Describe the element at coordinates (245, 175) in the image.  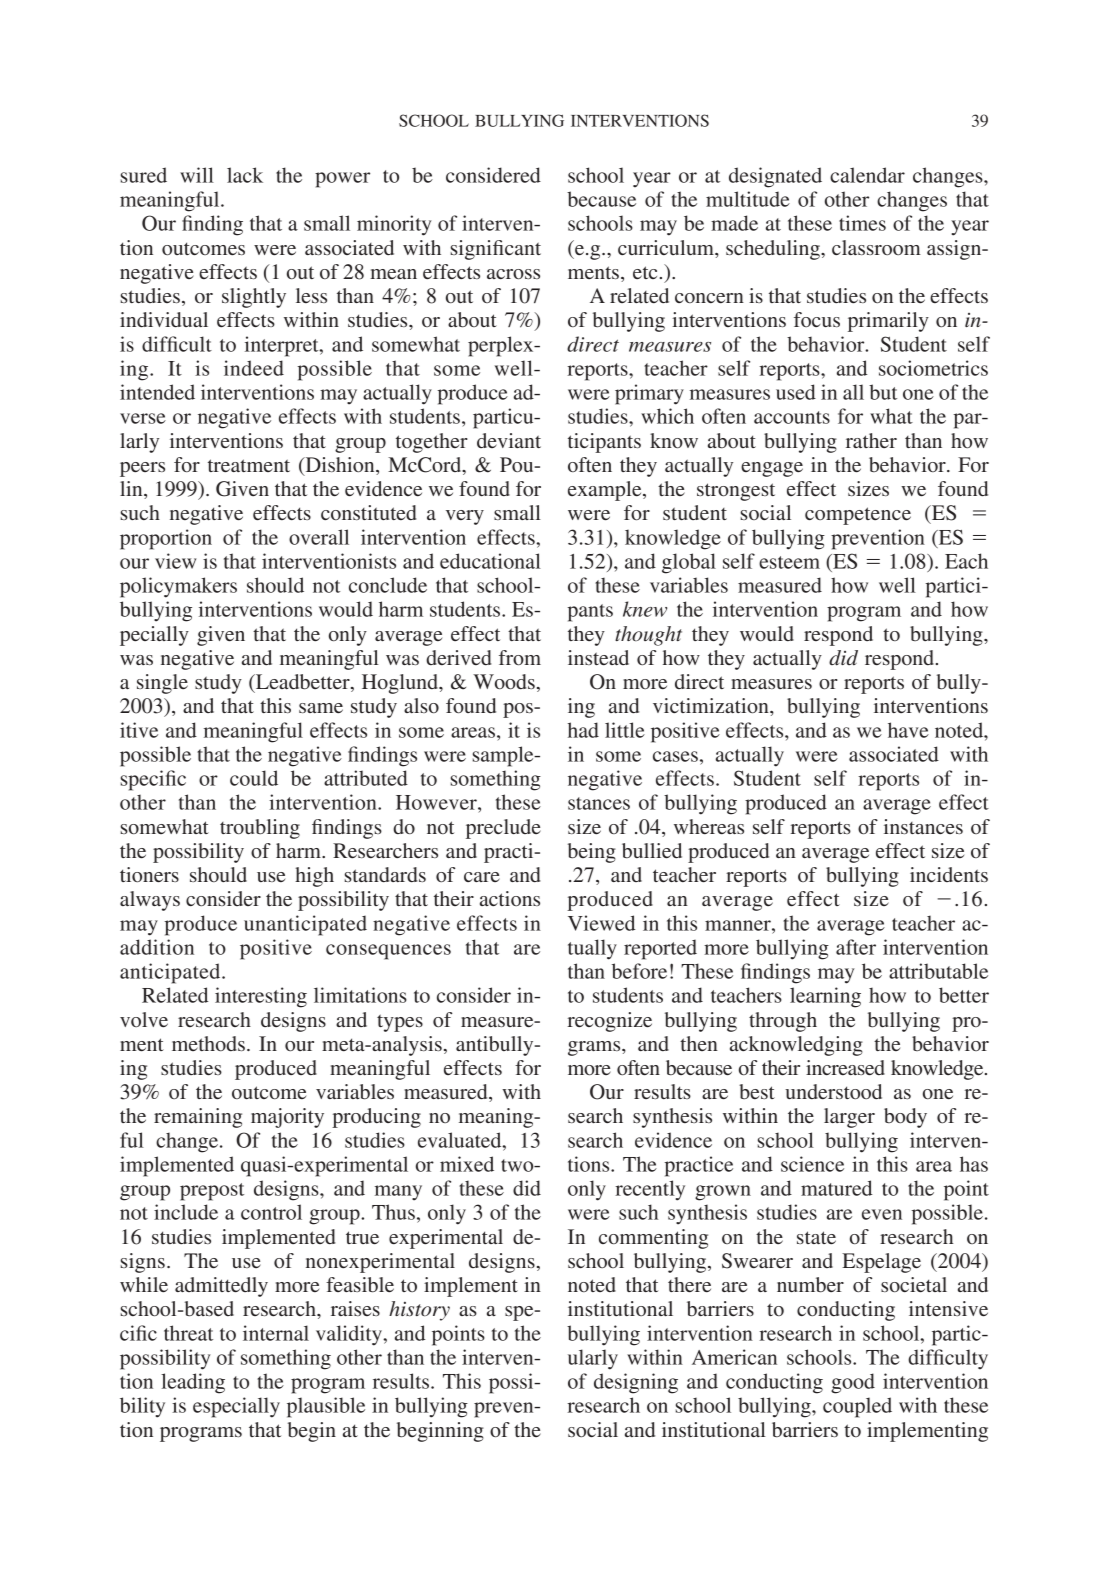
I see `lack` at that location.
